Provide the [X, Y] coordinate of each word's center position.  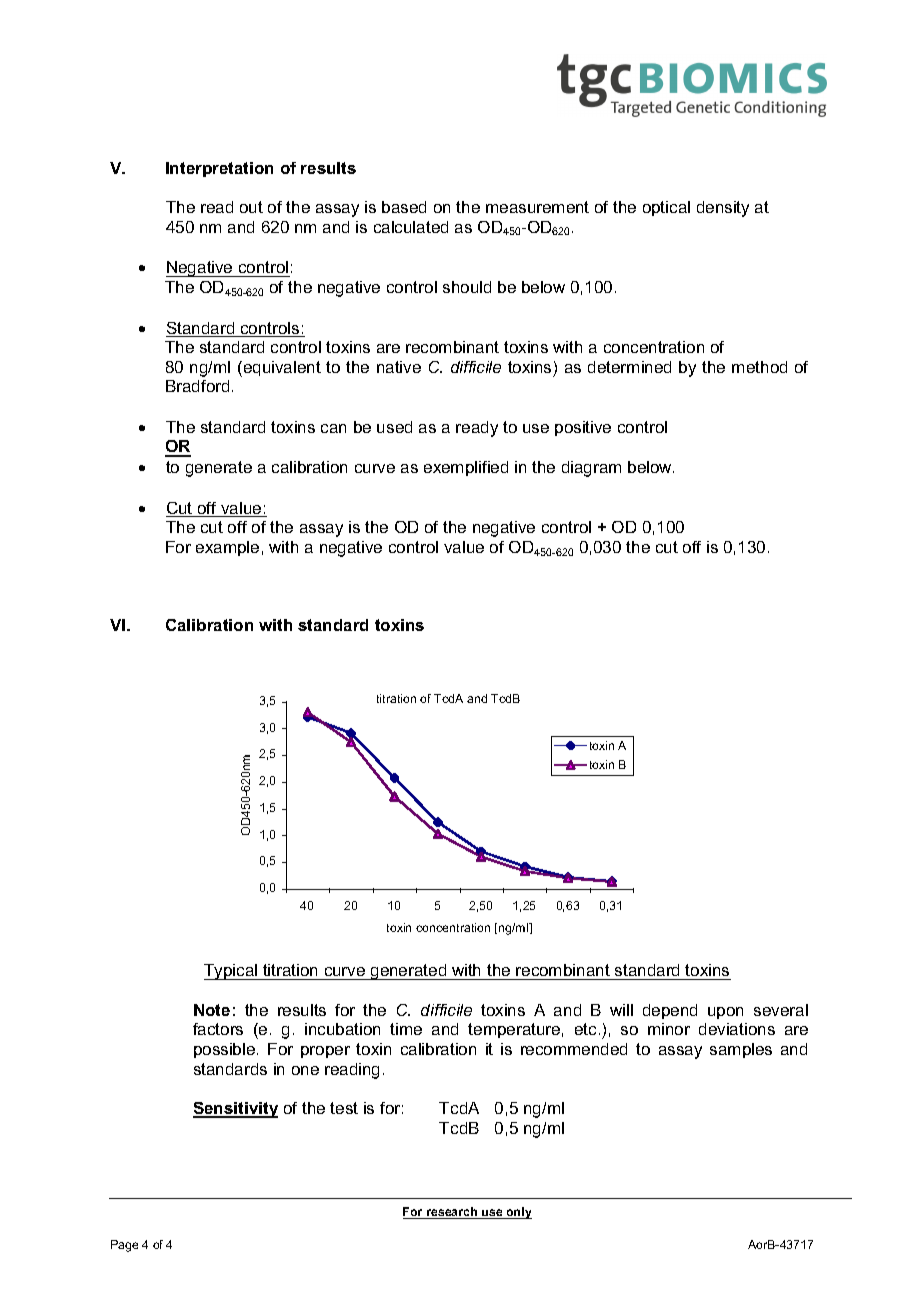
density [723, 209]
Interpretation [219, 169]
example [227, 548]
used [394, 427]
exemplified [466, 468]
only [518, 1213]
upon [725, 1013]
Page [124, 1246]
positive [583, 428]
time [406, 1029]
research [452, 1213]
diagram [591, 469]
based [404, 207]
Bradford [197, 386]
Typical [232, 972]
